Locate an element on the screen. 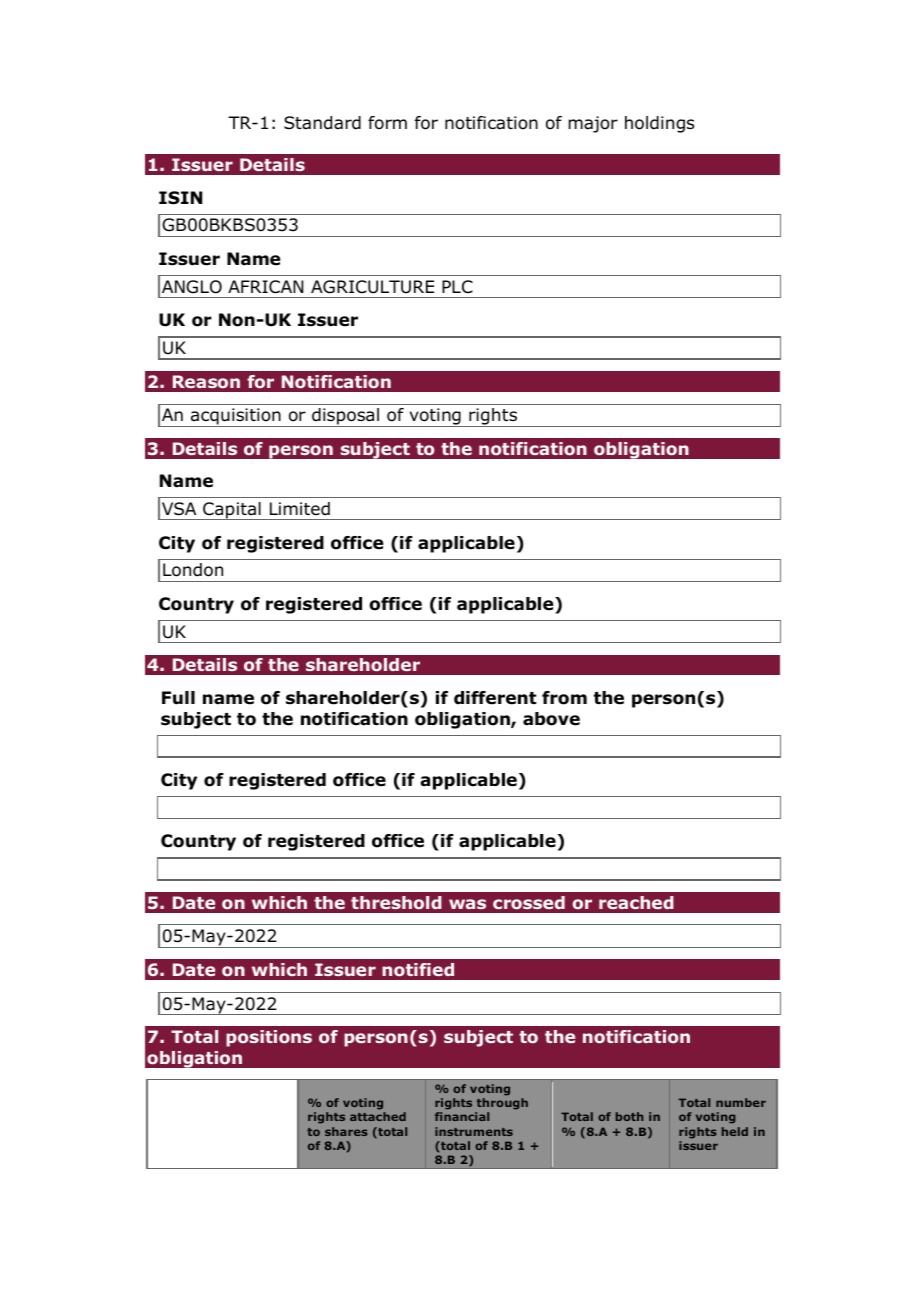 This screenshot has height=1308, width=924. holdings is located at coordinates (659, 124).
